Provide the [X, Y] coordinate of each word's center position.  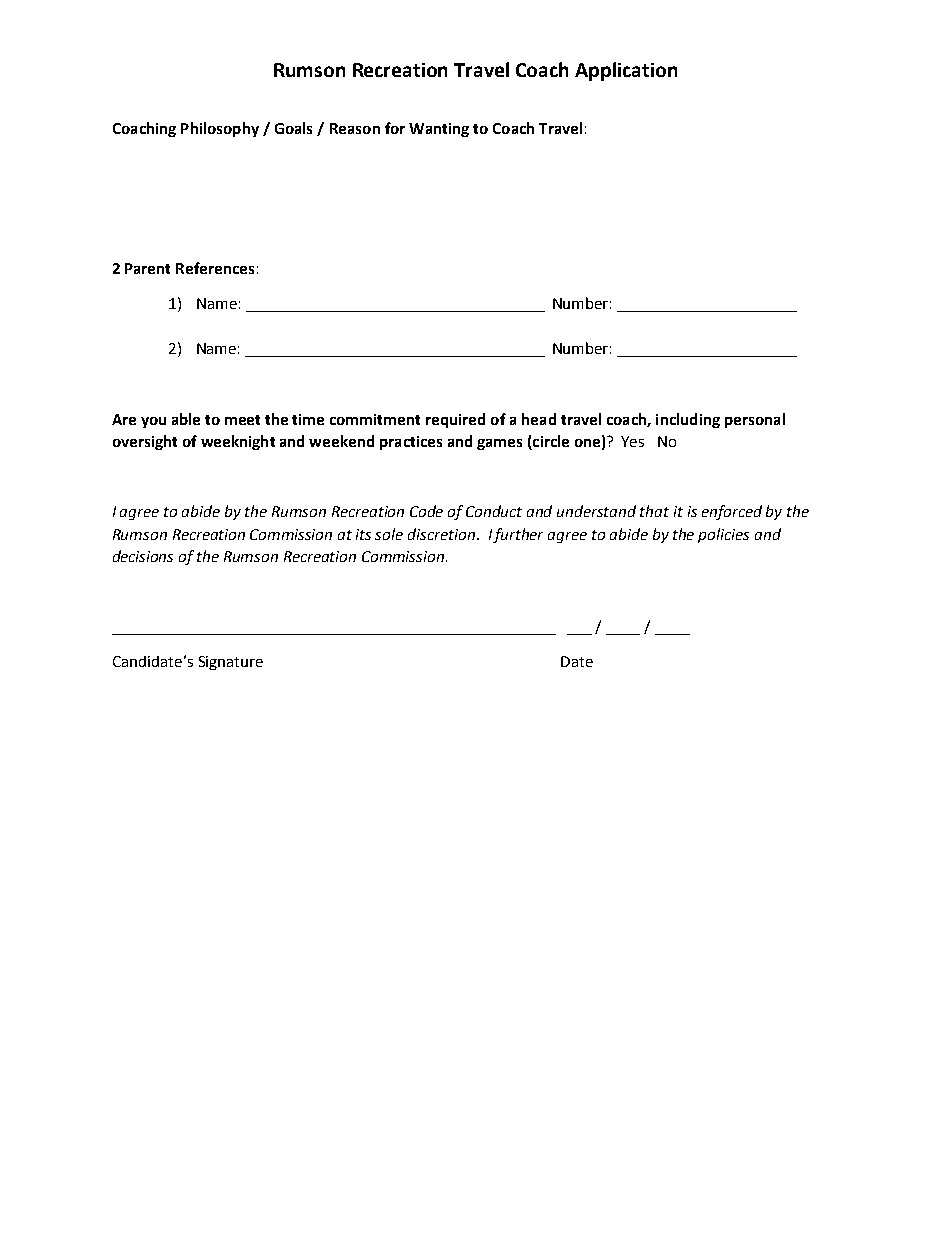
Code [426, 511]
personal [755, 420]
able [186, 419]
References [215, 268]
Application [626, 71]
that [654, 511]
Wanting [439, 130]
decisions [143, 556]
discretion [441, 534]
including [688, 420]
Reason [355, 128]
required [455, 420]
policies [723, 535]
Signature [231, 663]
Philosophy [220, 129]
